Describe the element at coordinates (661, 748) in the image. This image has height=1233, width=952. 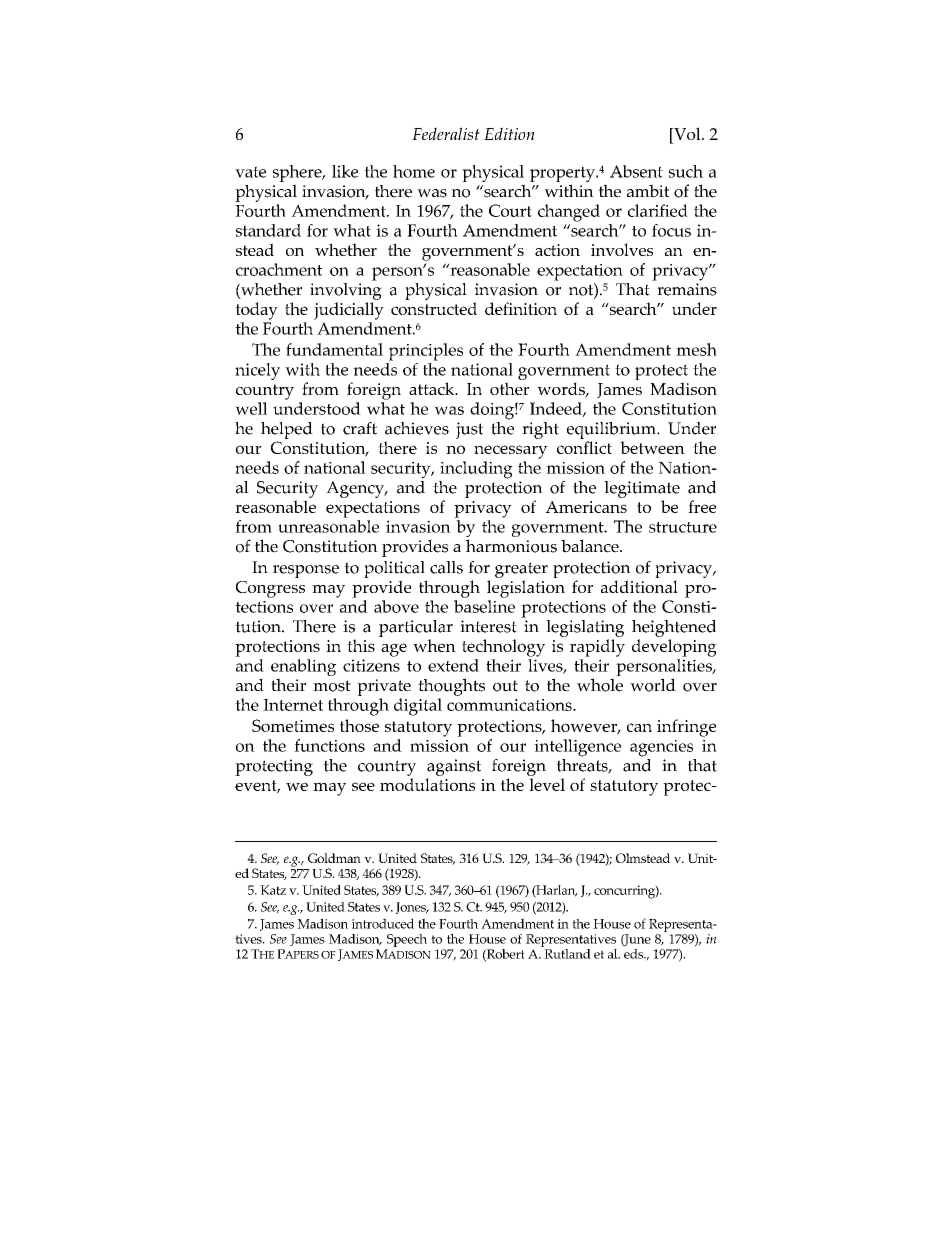
I see `agencies` at that location.
